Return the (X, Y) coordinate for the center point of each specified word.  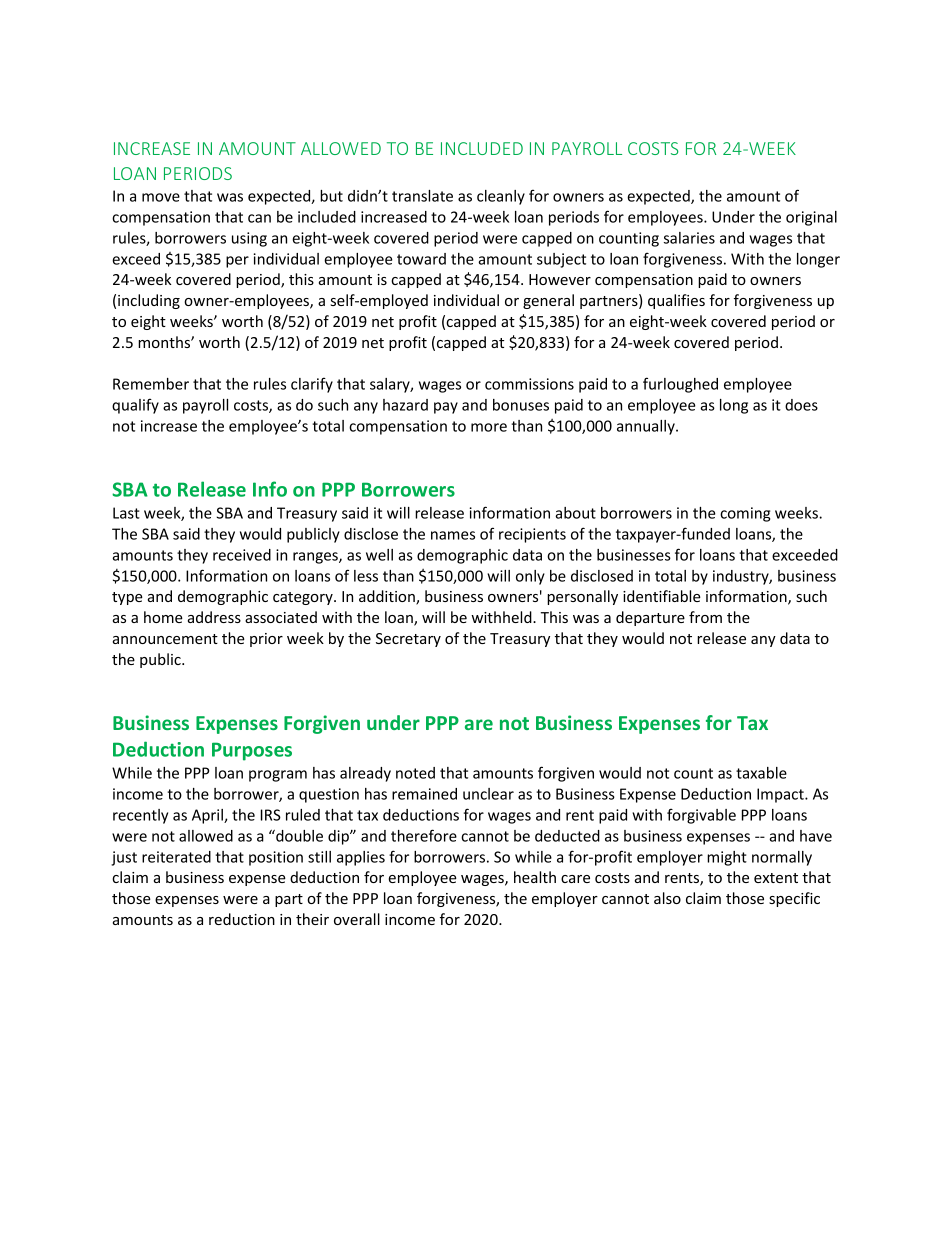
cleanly (501, 197)
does (801, 405)
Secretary (408, 640)
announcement (165, 639)
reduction (242, 919)
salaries (689, 238)
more (489, 427)
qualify (135, 406)
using (249, 239)
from (705, 617)
